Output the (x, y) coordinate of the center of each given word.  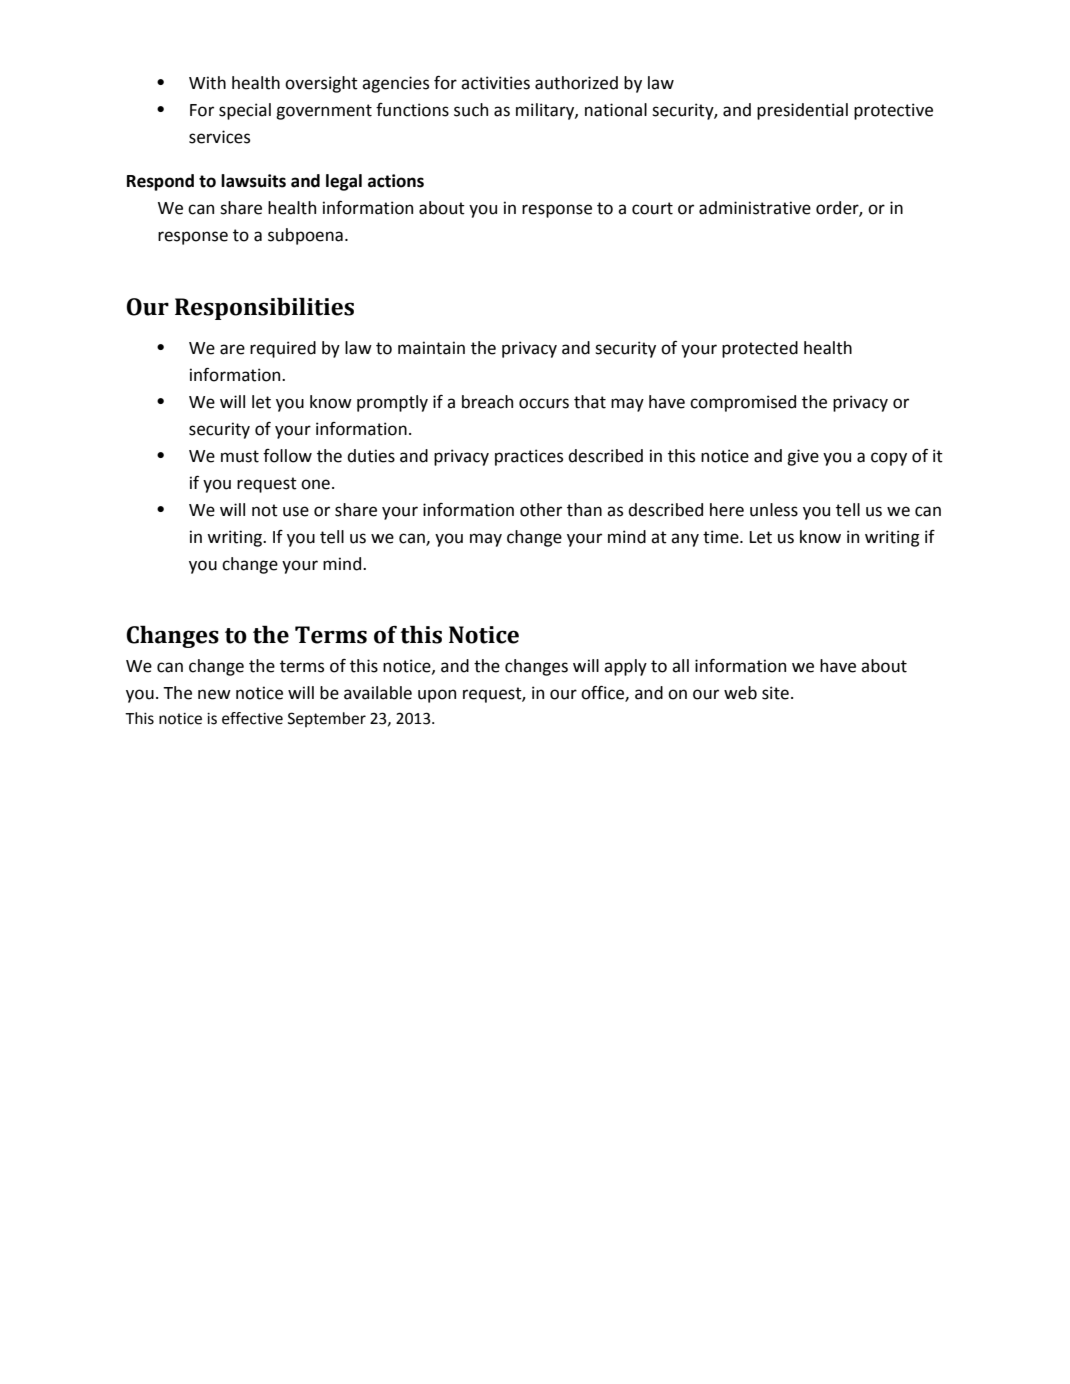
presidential (802, 111)
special (245, 111)
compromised (743, 403)
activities (495, 83)
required (283, 349)
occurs (544, 403)
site (775, 693)
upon (437, 696)
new (214, 694)
